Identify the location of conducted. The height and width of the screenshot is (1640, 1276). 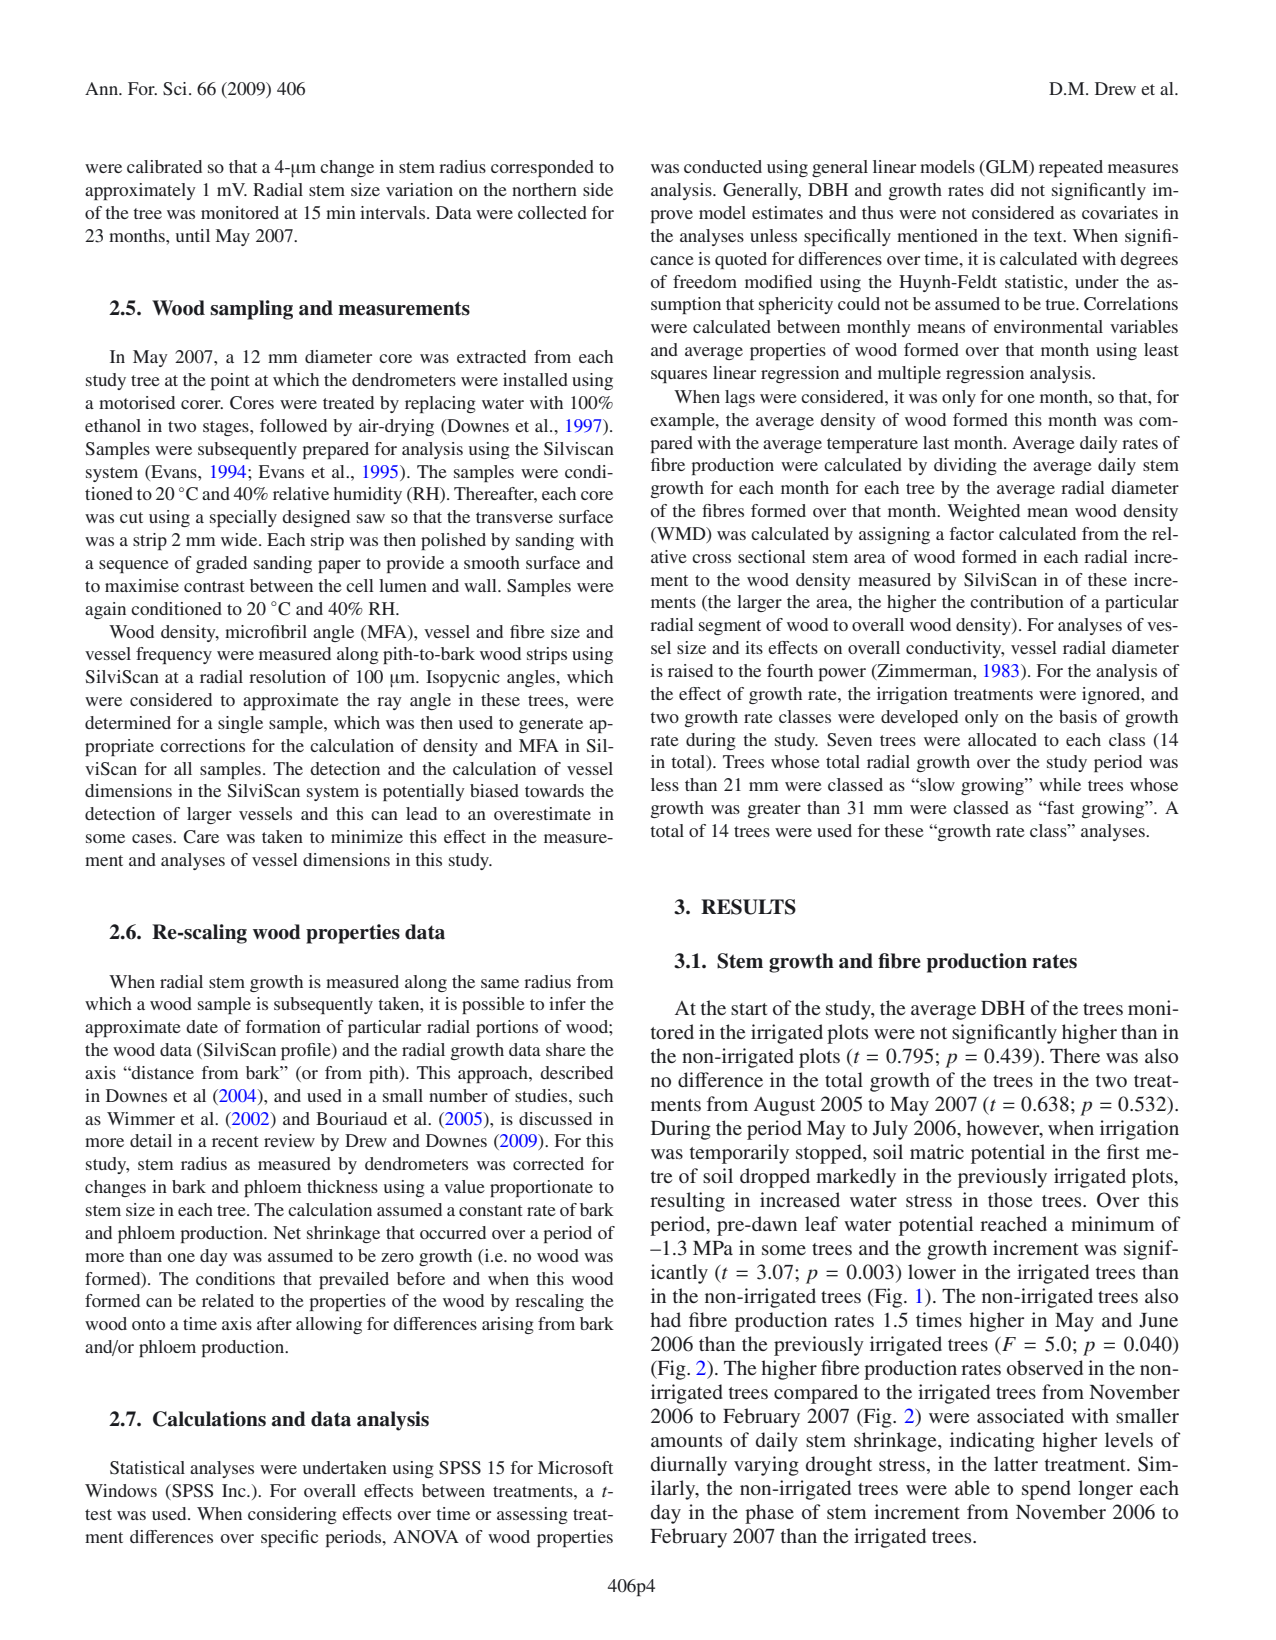
(723, 166).
